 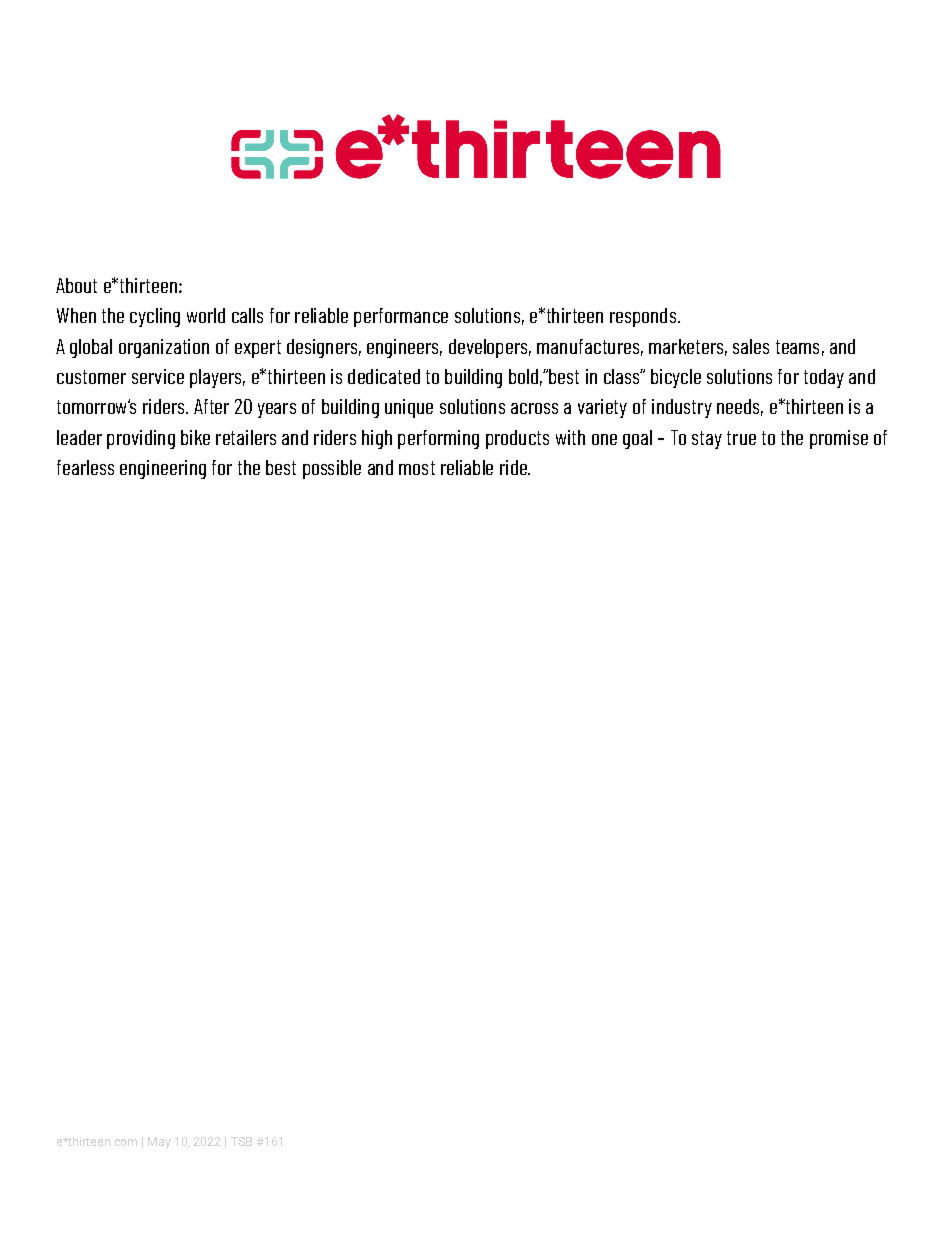 What do you see at coordinates (438, 439) in the screenshot?
I see `performing` at bounding box center [438, 439].
